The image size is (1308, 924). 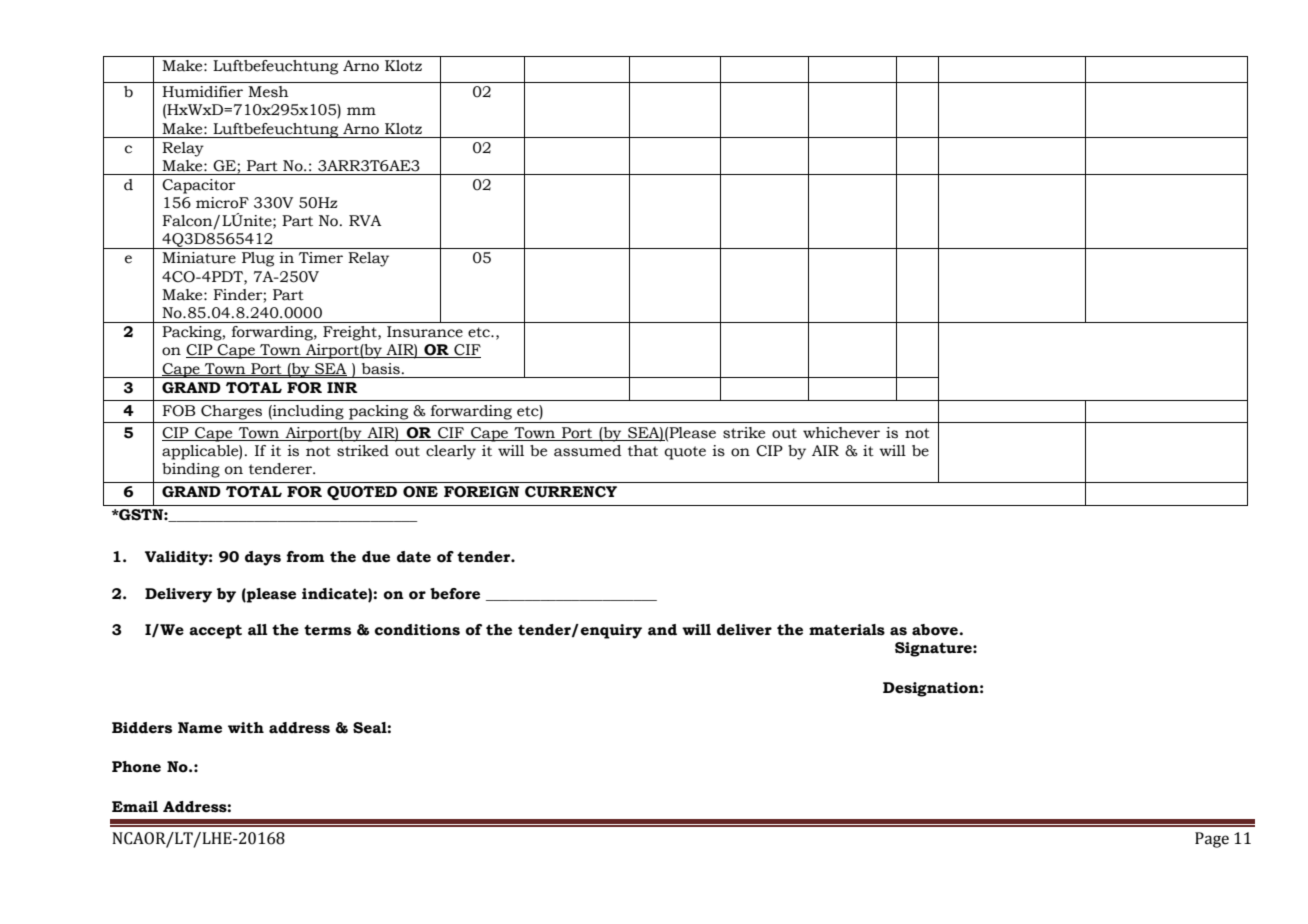 What do you see at coordinates (135, 807) in the page?
I see `Email` at bounding box center [135, 807].
